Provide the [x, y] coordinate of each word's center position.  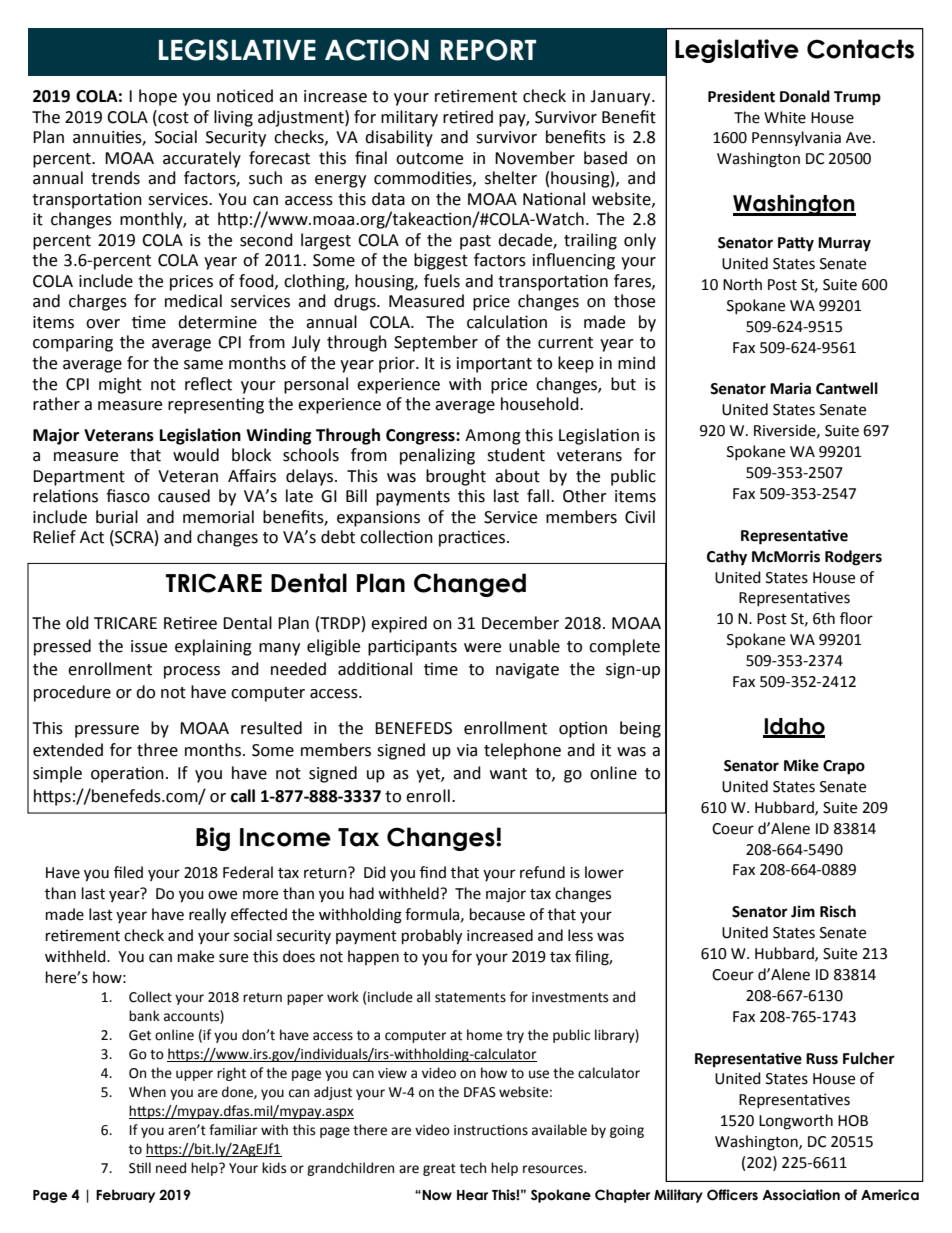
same [203, 365]
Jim [803, 911]
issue [149, 646]
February [125, 1196]
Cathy [727, 558]
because [497, 914]
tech [473, 1168]
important [494, 365]
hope [158, 97]
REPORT [488, 50]
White [785, 117]
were [482, 648]
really [207, 916]
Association [801, 1195]
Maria [790, 388]
